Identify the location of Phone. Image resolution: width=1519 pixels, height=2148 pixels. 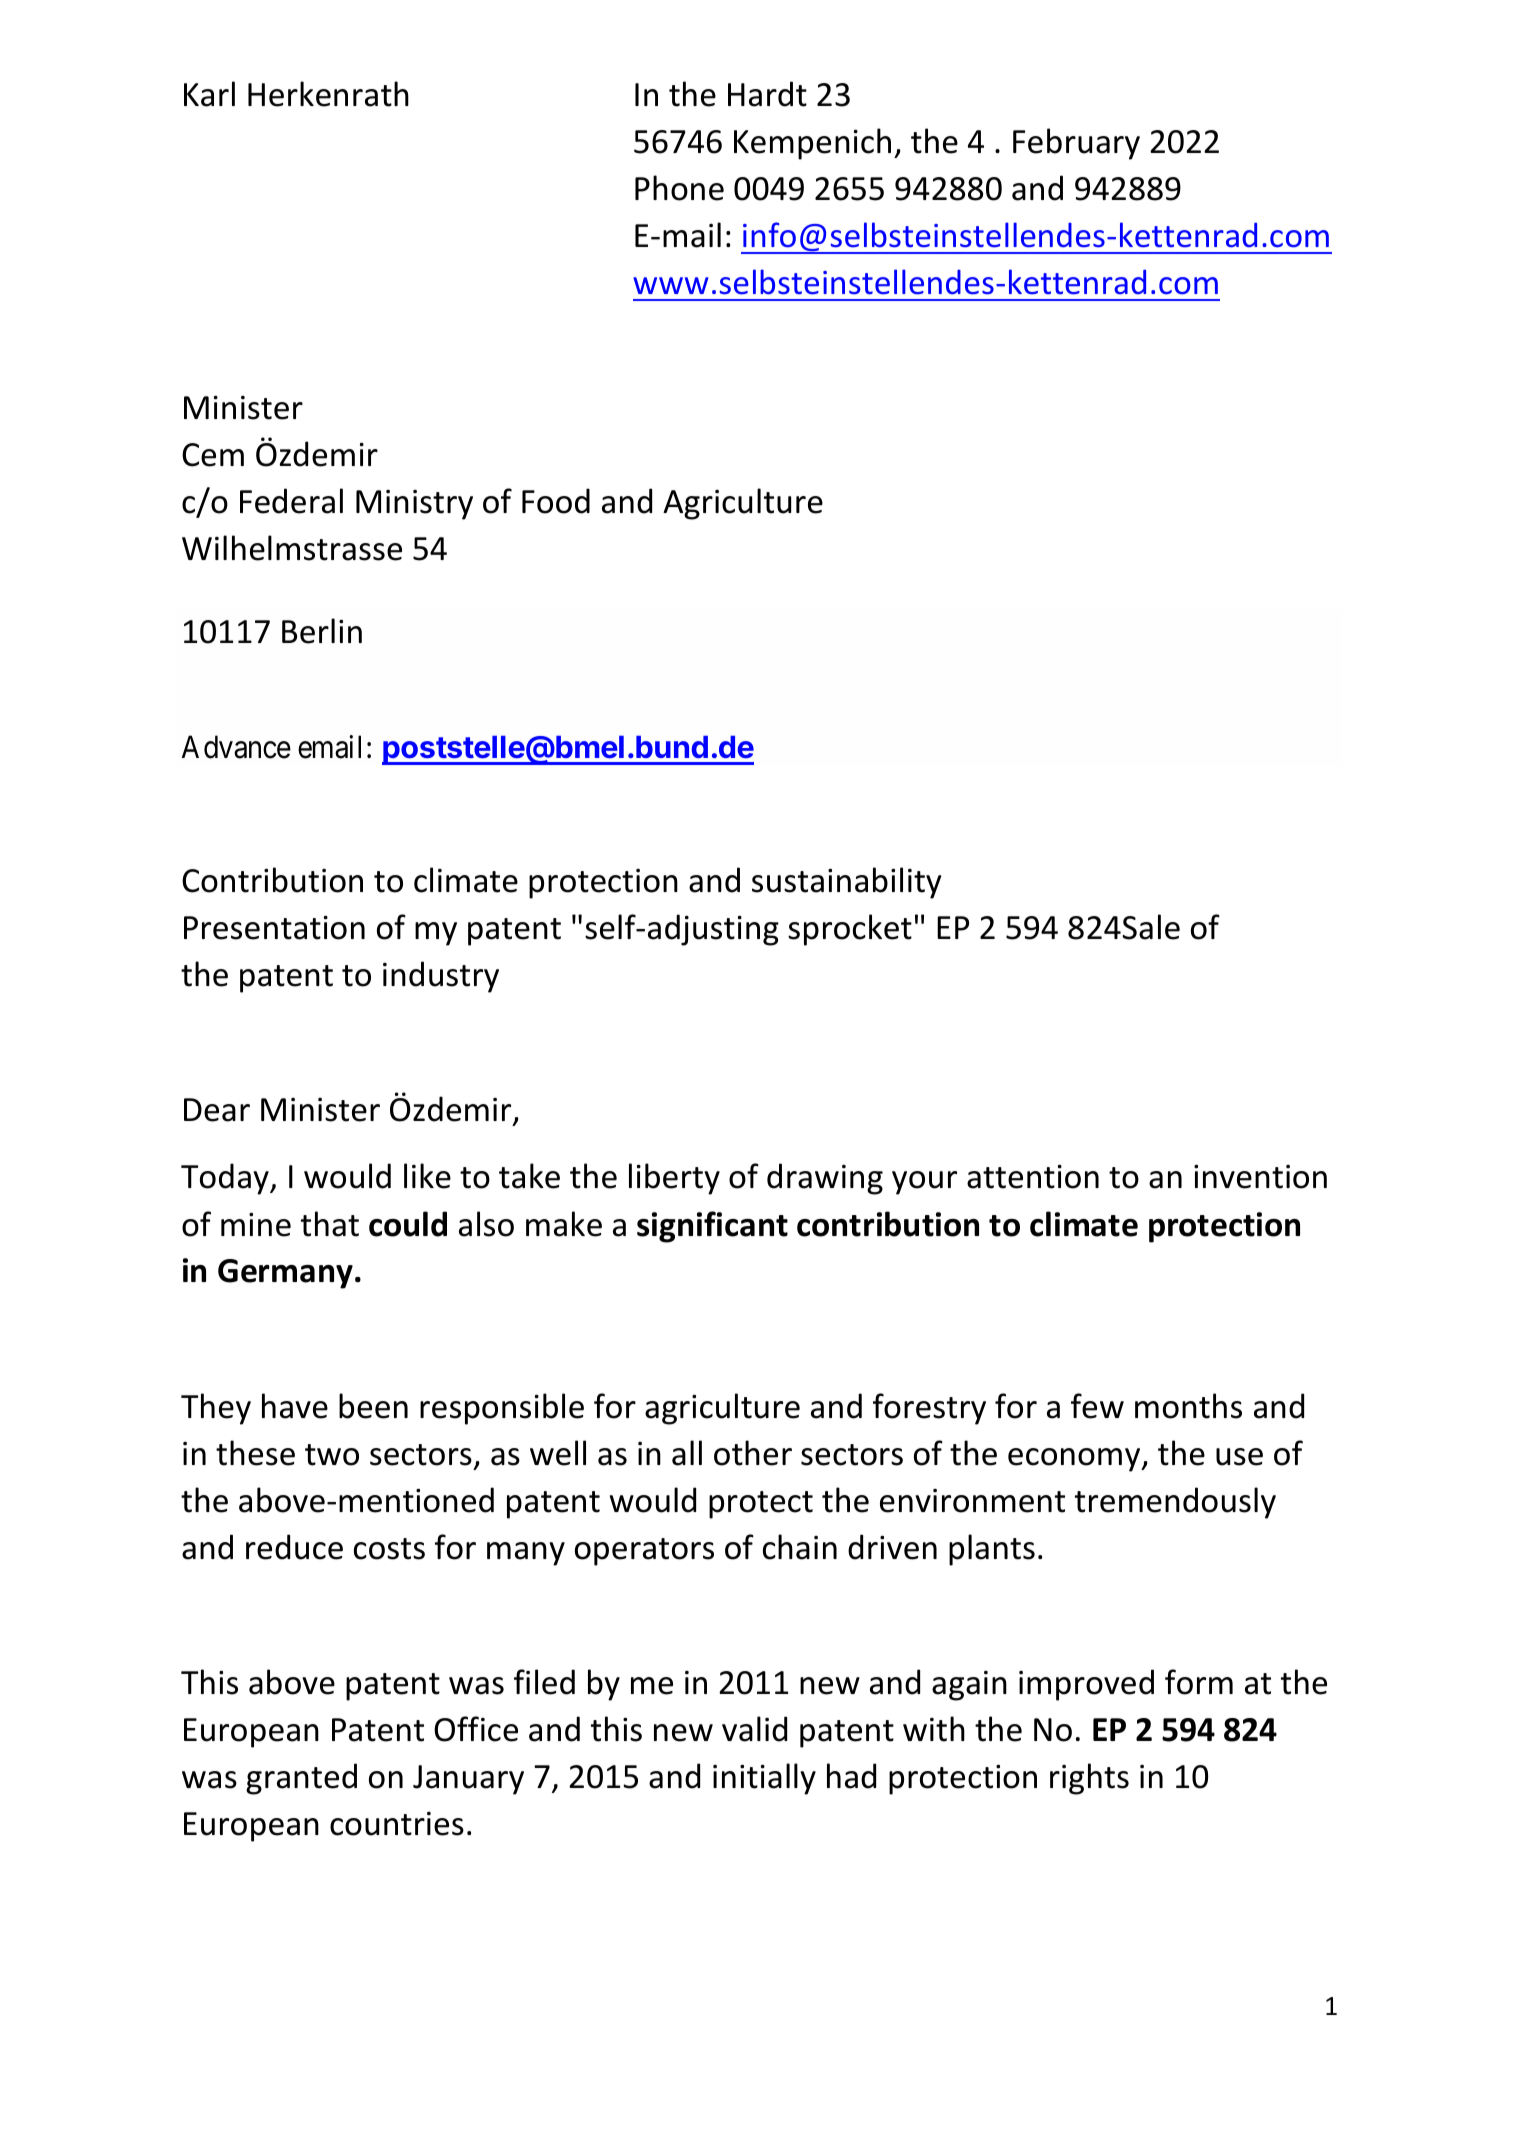
(679, 188).
